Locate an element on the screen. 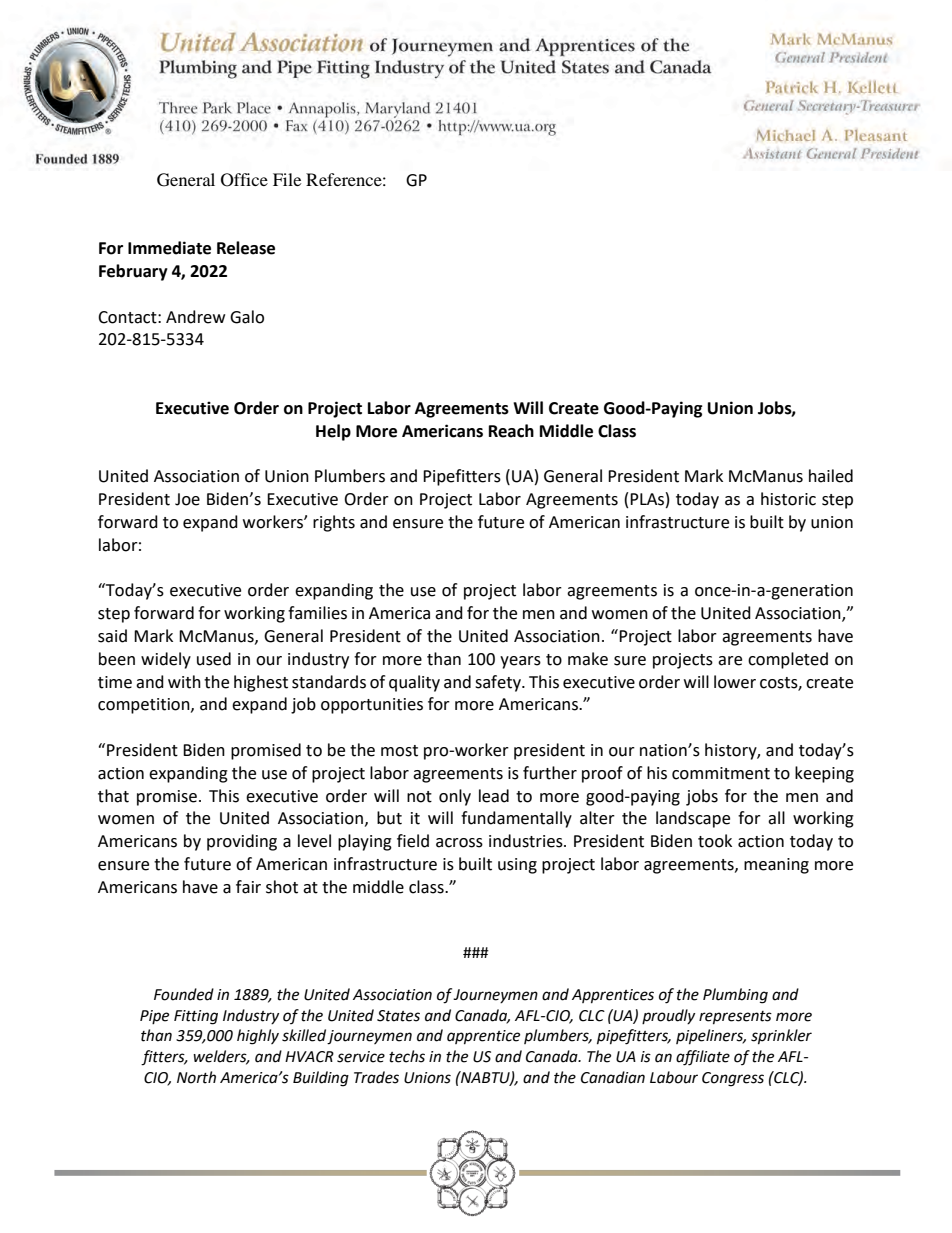 Image resolution: width=952 pixels, height=1233 pixels. Office is located at coordinates (244, 180).
